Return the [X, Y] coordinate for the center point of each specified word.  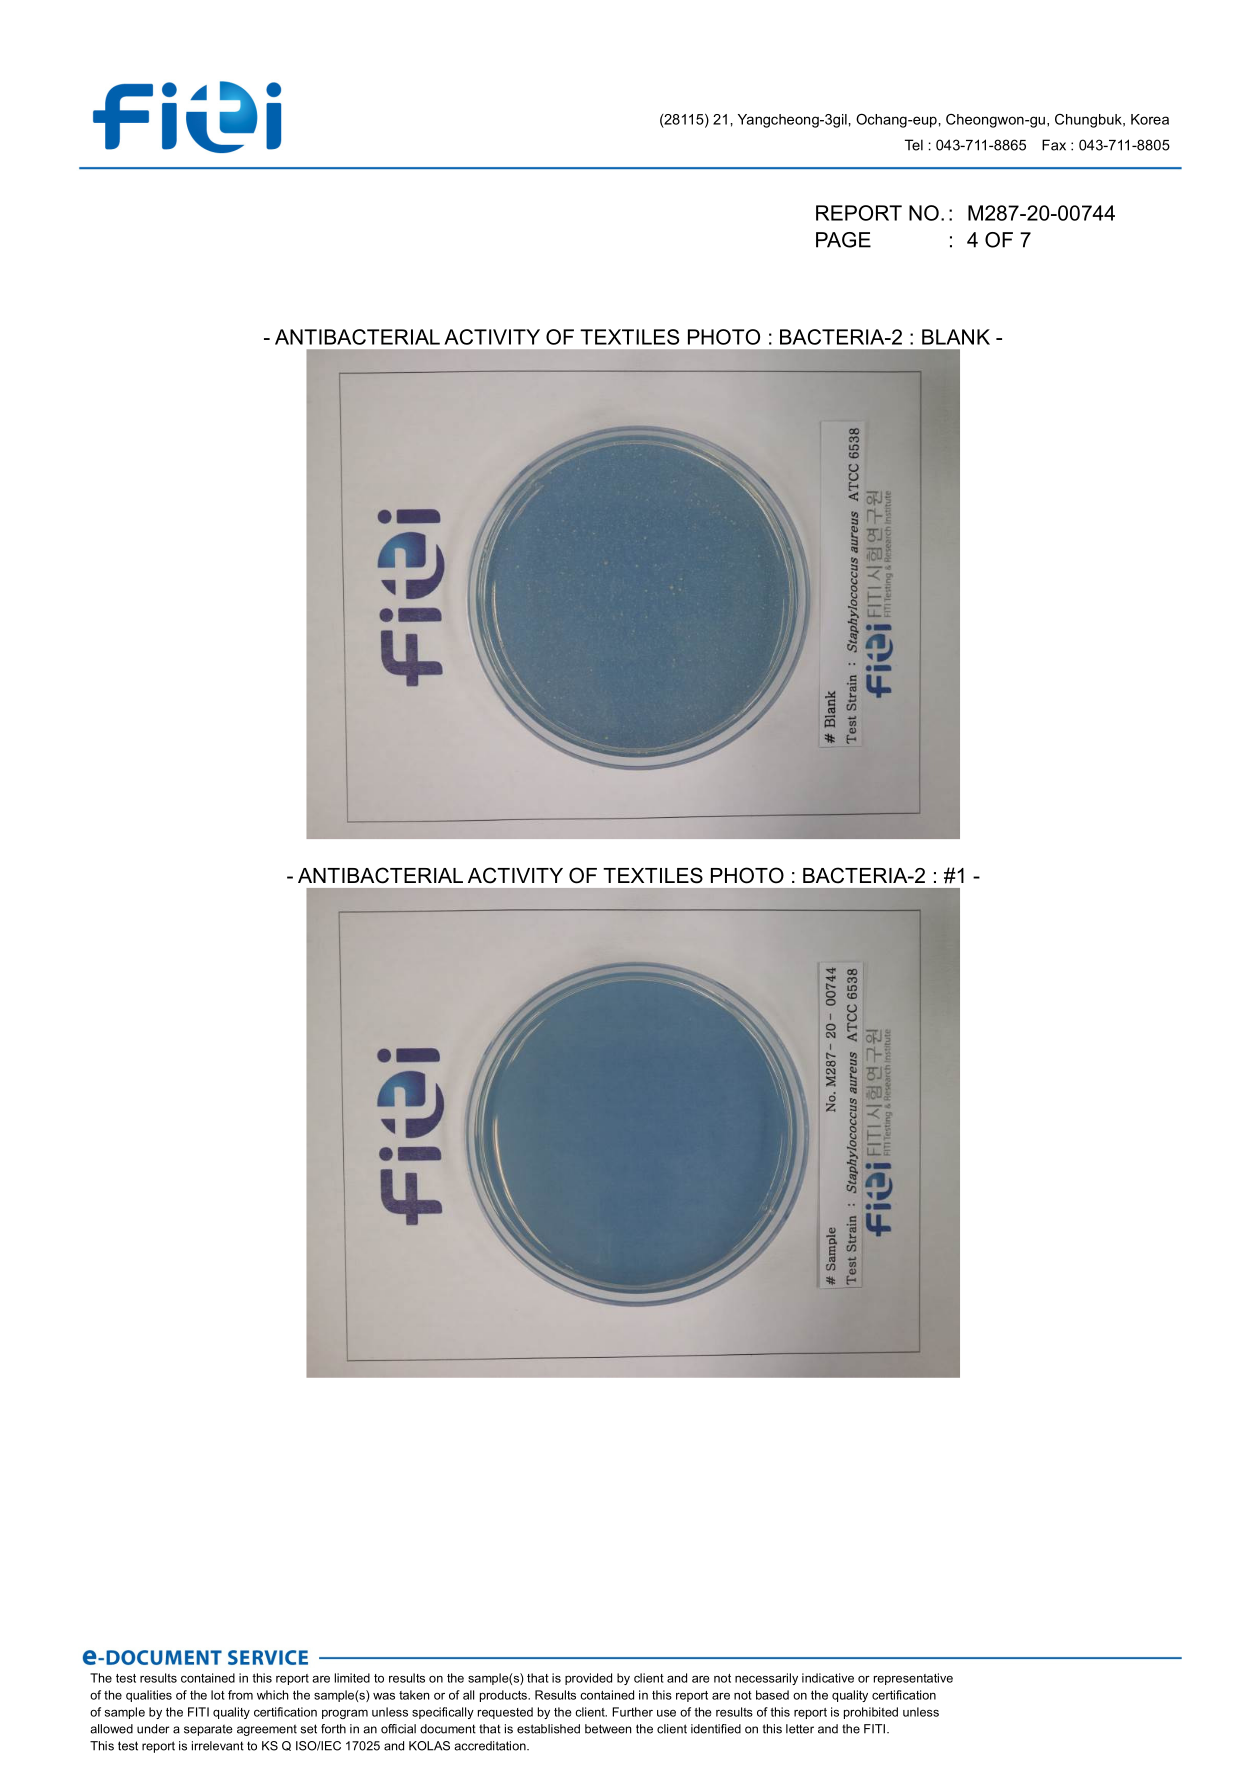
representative [913, 1679]
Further [632, 1712]
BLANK [956, 337]
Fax [1054, 145]
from [240, 1695]
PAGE [843, 240]
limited [352, 1678]
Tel [914, 145]
